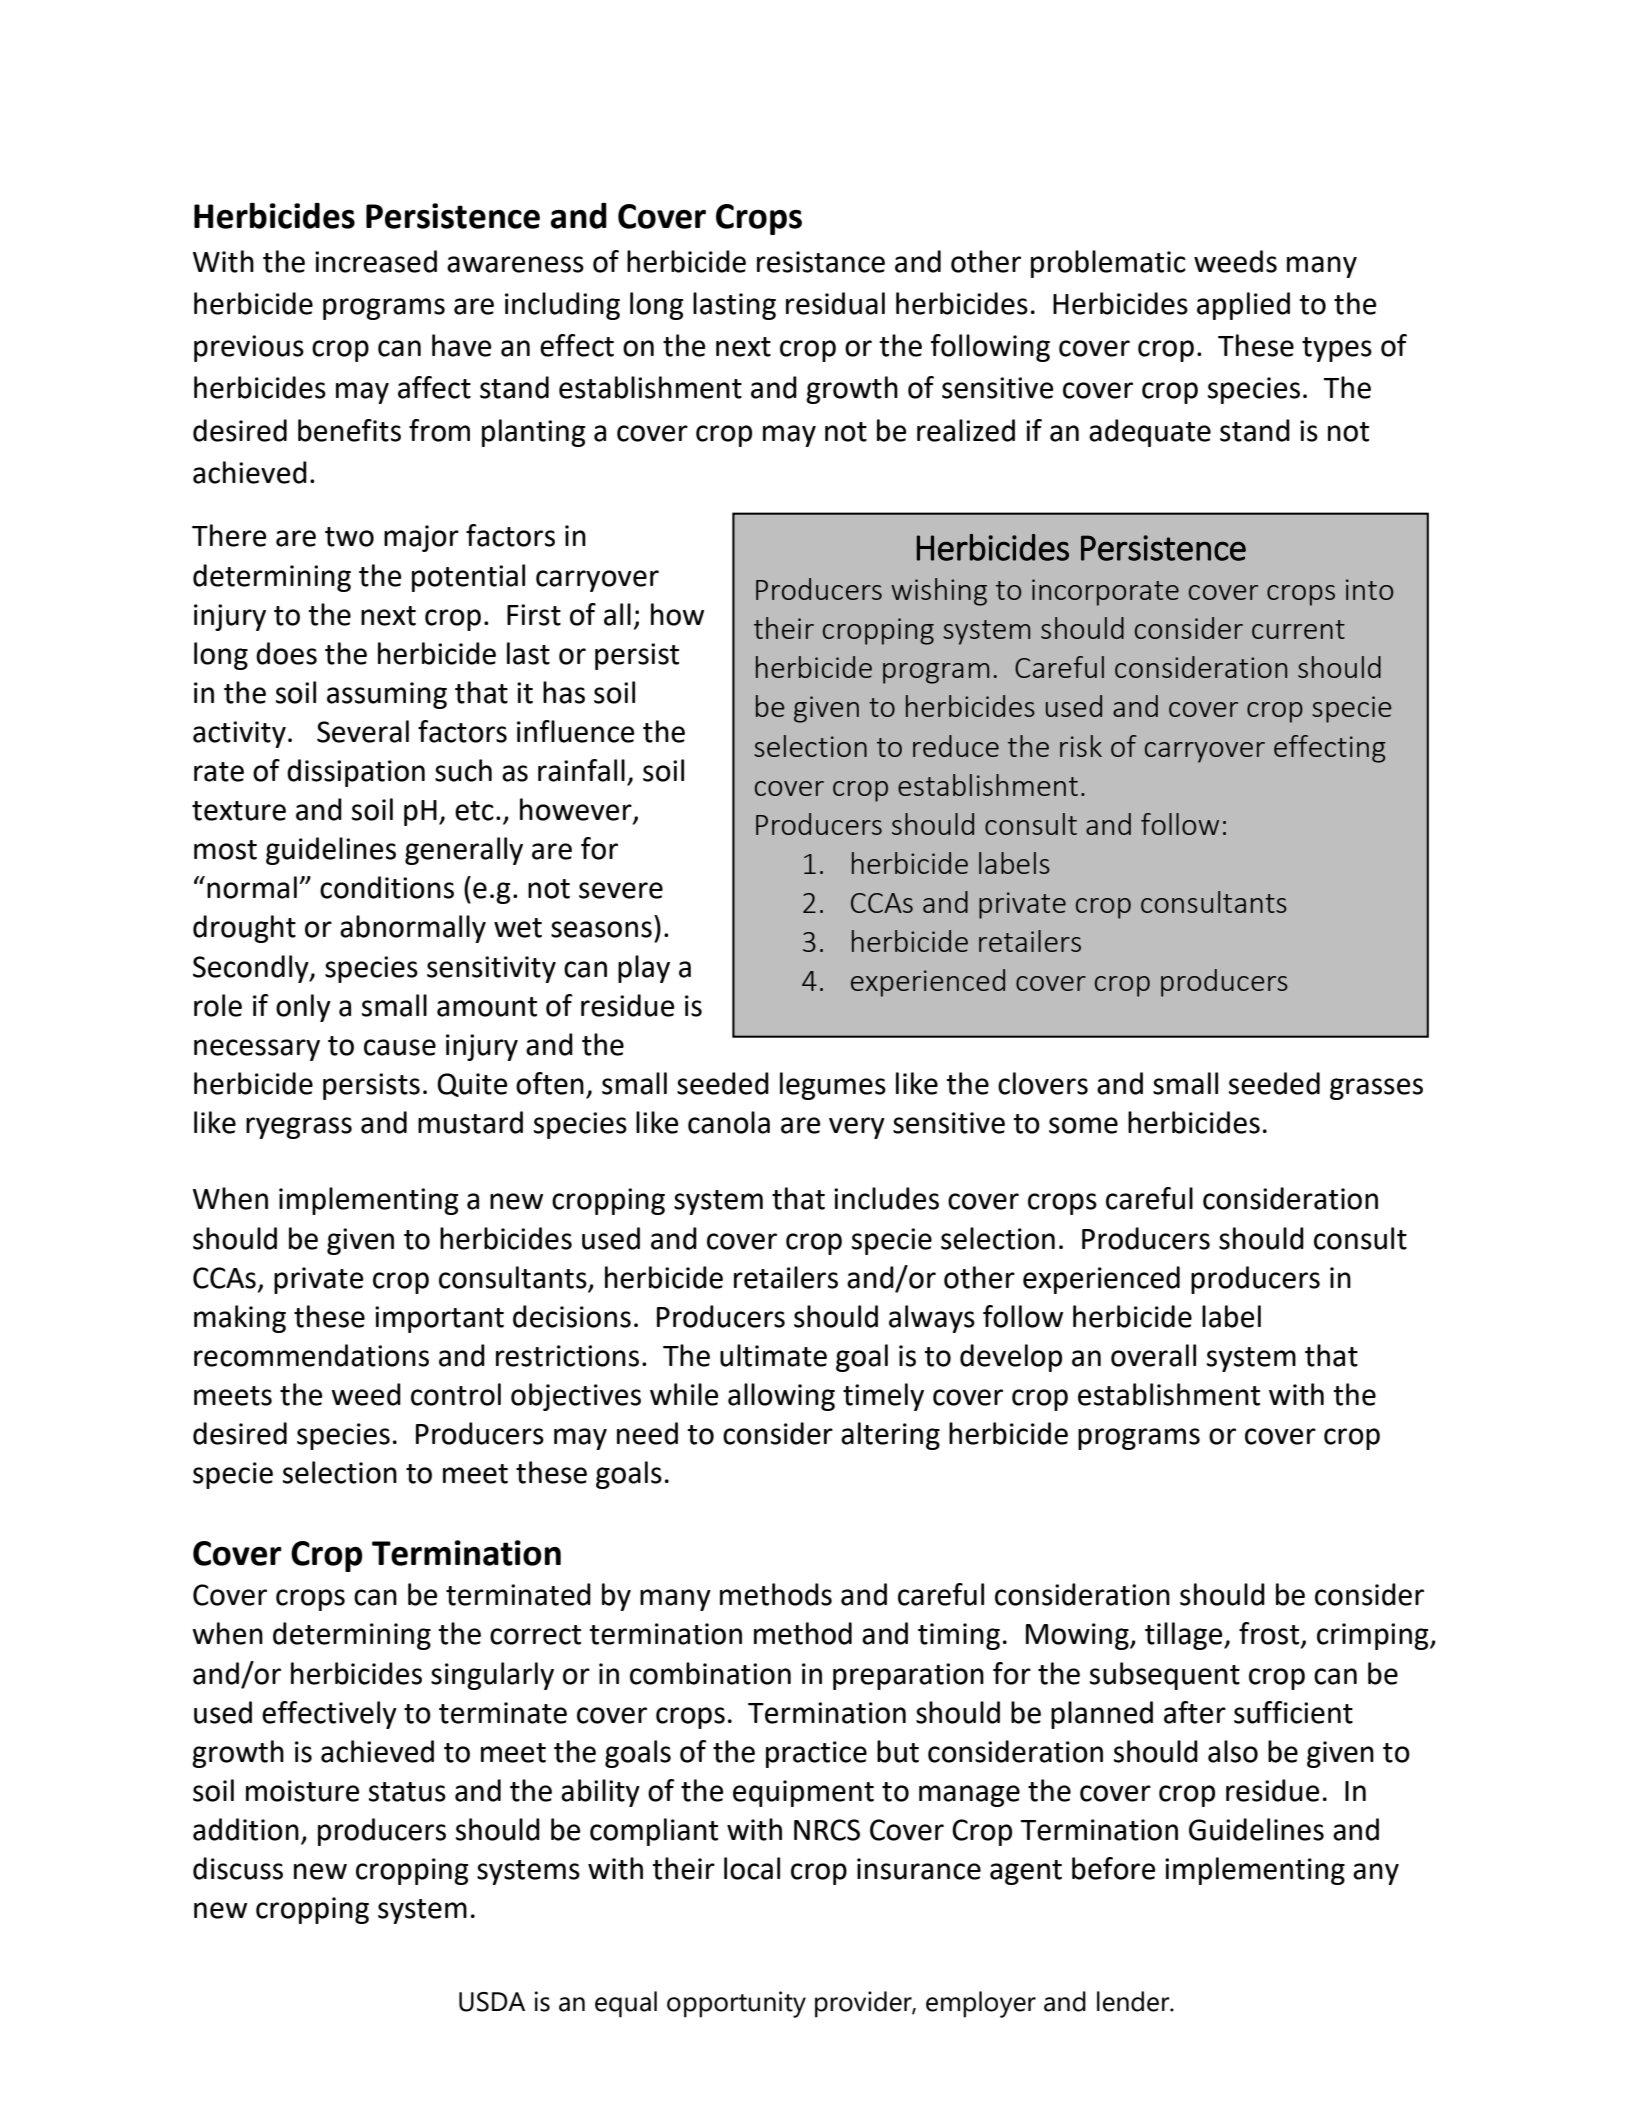 This screenshot has height=2114, width=1633. I want to click on very, so click(857, 1128).
